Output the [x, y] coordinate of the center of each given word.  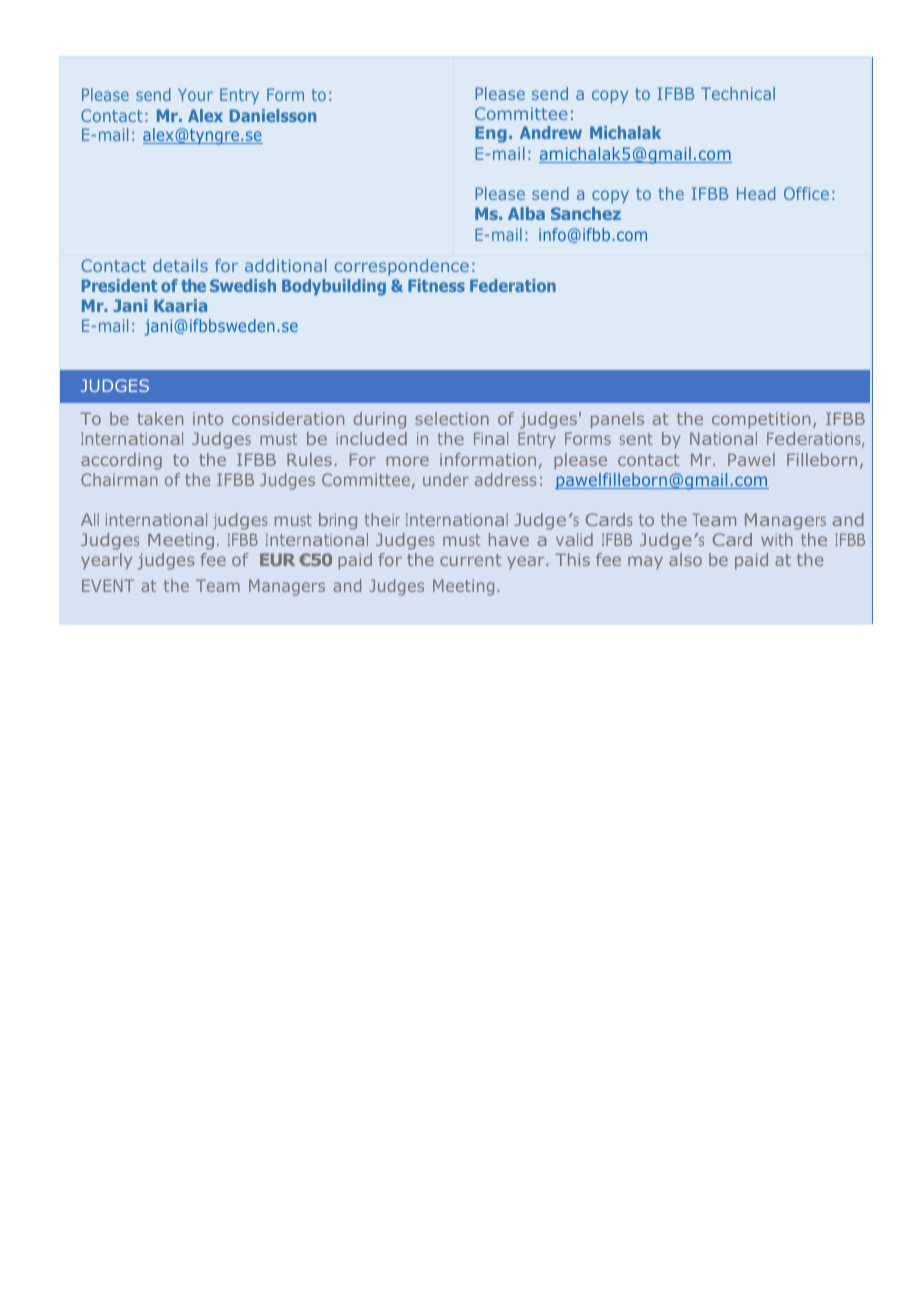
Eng [491, 134]
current [470, 560]
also [685, 559]
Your [195, 94]
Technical [738, 93]
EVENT [108, 585]
